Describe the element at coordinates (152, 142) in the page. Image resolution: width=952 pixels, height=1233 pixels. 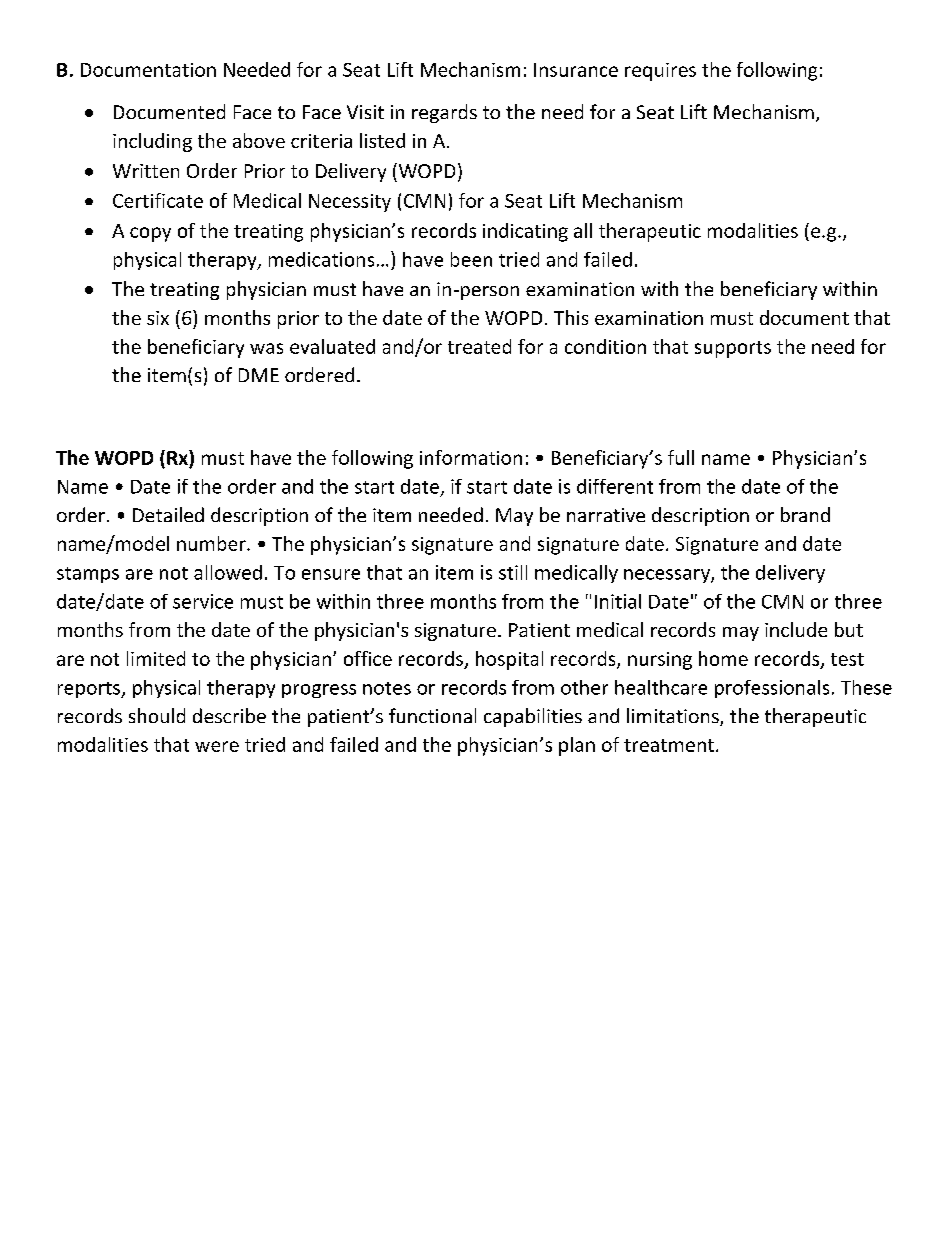
I see `including` at that location.
